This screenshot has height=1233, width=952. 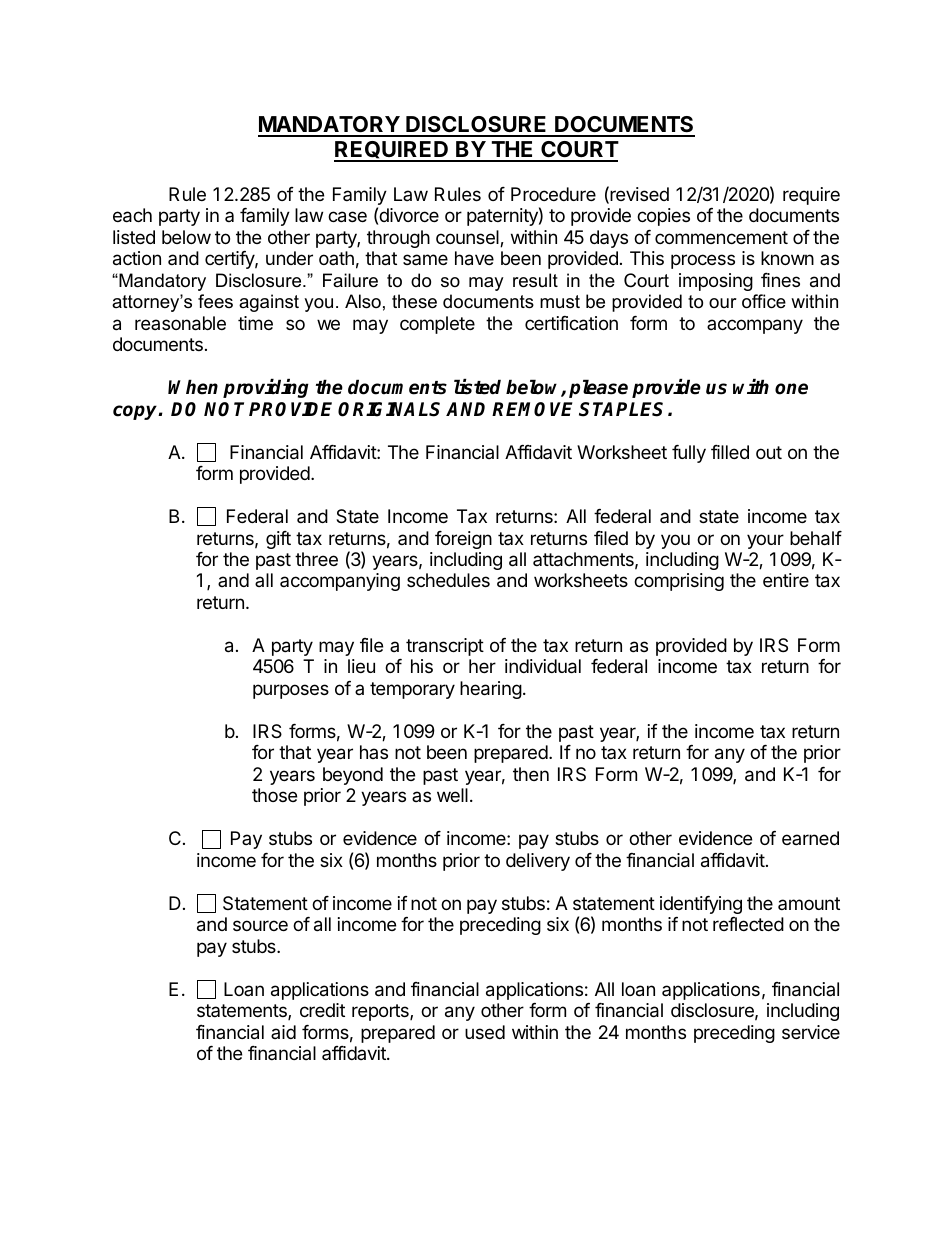 I want to click on commencement, so click(x=721, y=237).
